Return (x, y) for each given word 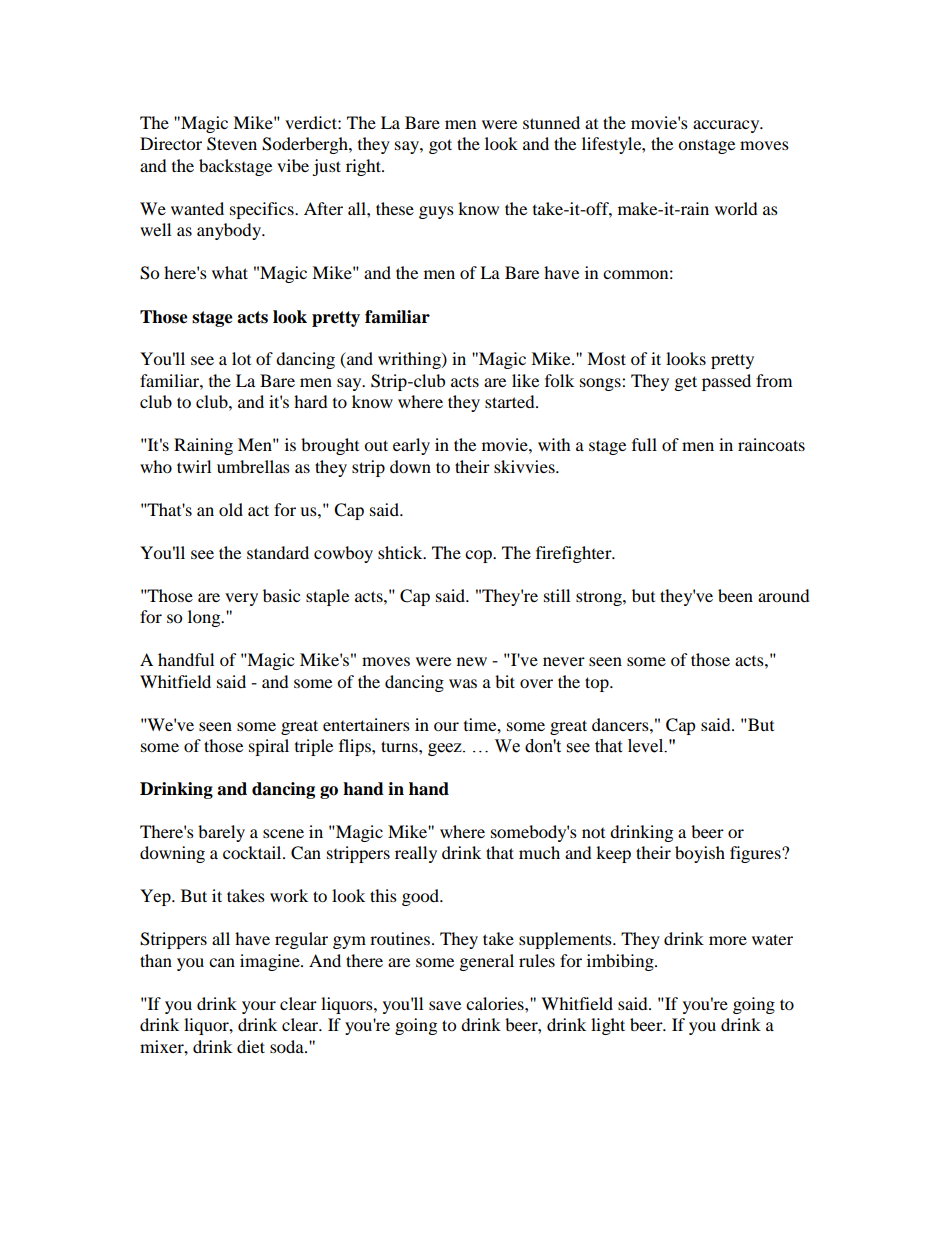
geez (446, 749)
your (259, 1007)
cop (479, 556)
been (735, 595)
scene (283, 833)
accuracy (727, 126)
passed (726, 382)
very (241, 599)
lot (241, 358)
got (440, 146)
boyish (700, 854)
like (525, 380)
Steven (232, 144)
